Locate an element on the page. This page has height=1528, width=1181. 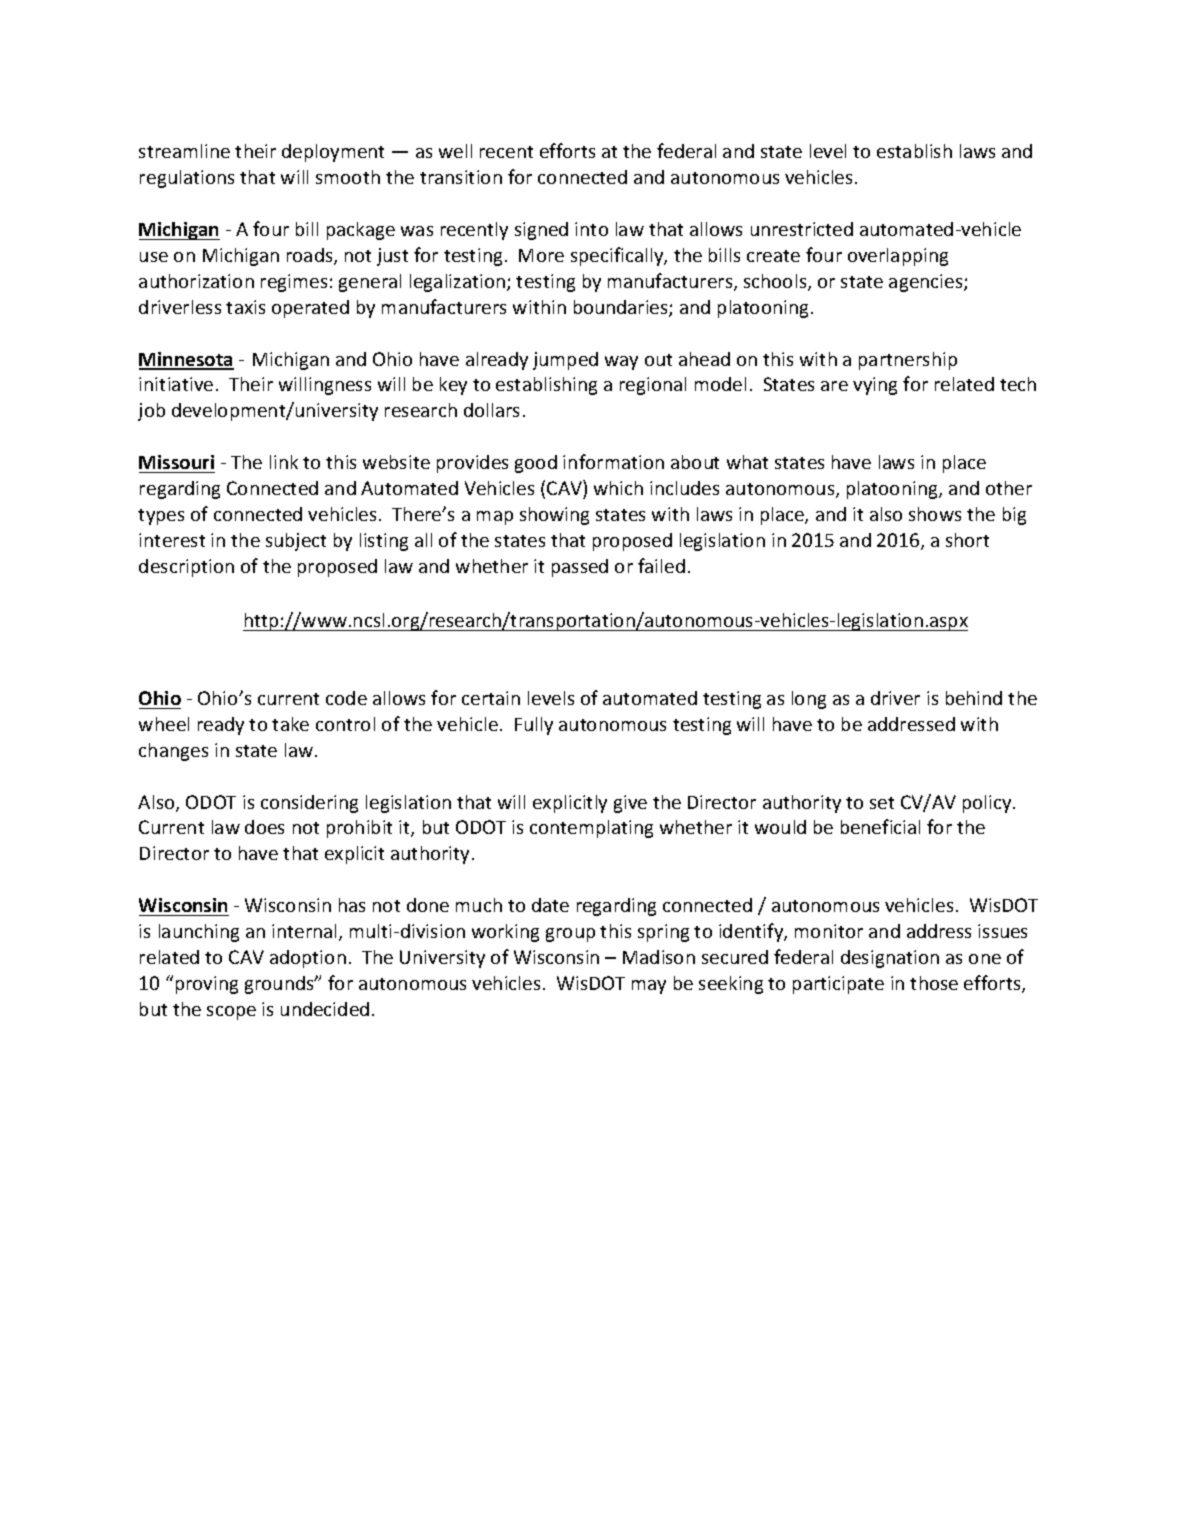
unrestricted is located at coordinates (802, 229).
